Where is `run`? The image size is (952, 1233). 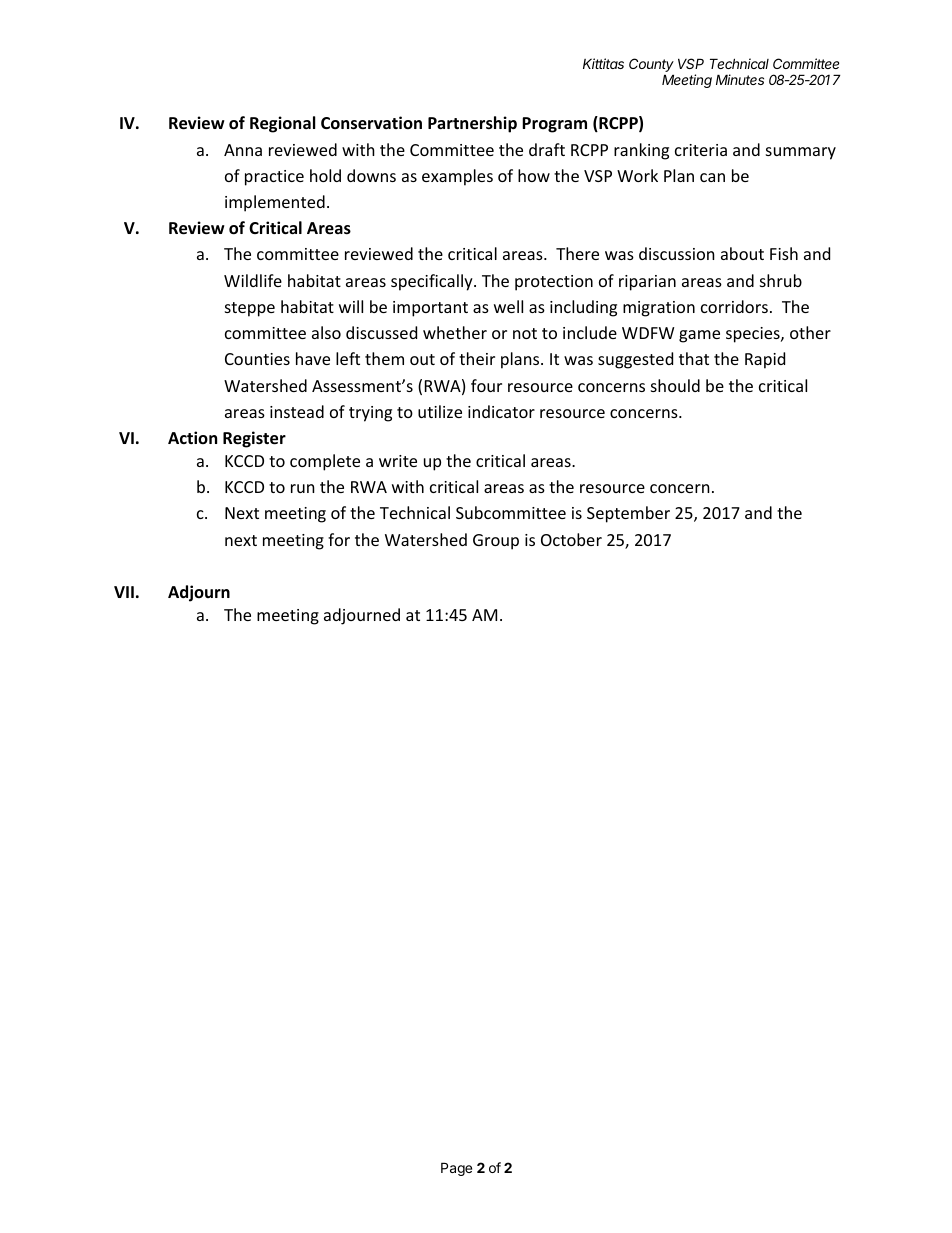 run is located at coordinates (303, 488).
